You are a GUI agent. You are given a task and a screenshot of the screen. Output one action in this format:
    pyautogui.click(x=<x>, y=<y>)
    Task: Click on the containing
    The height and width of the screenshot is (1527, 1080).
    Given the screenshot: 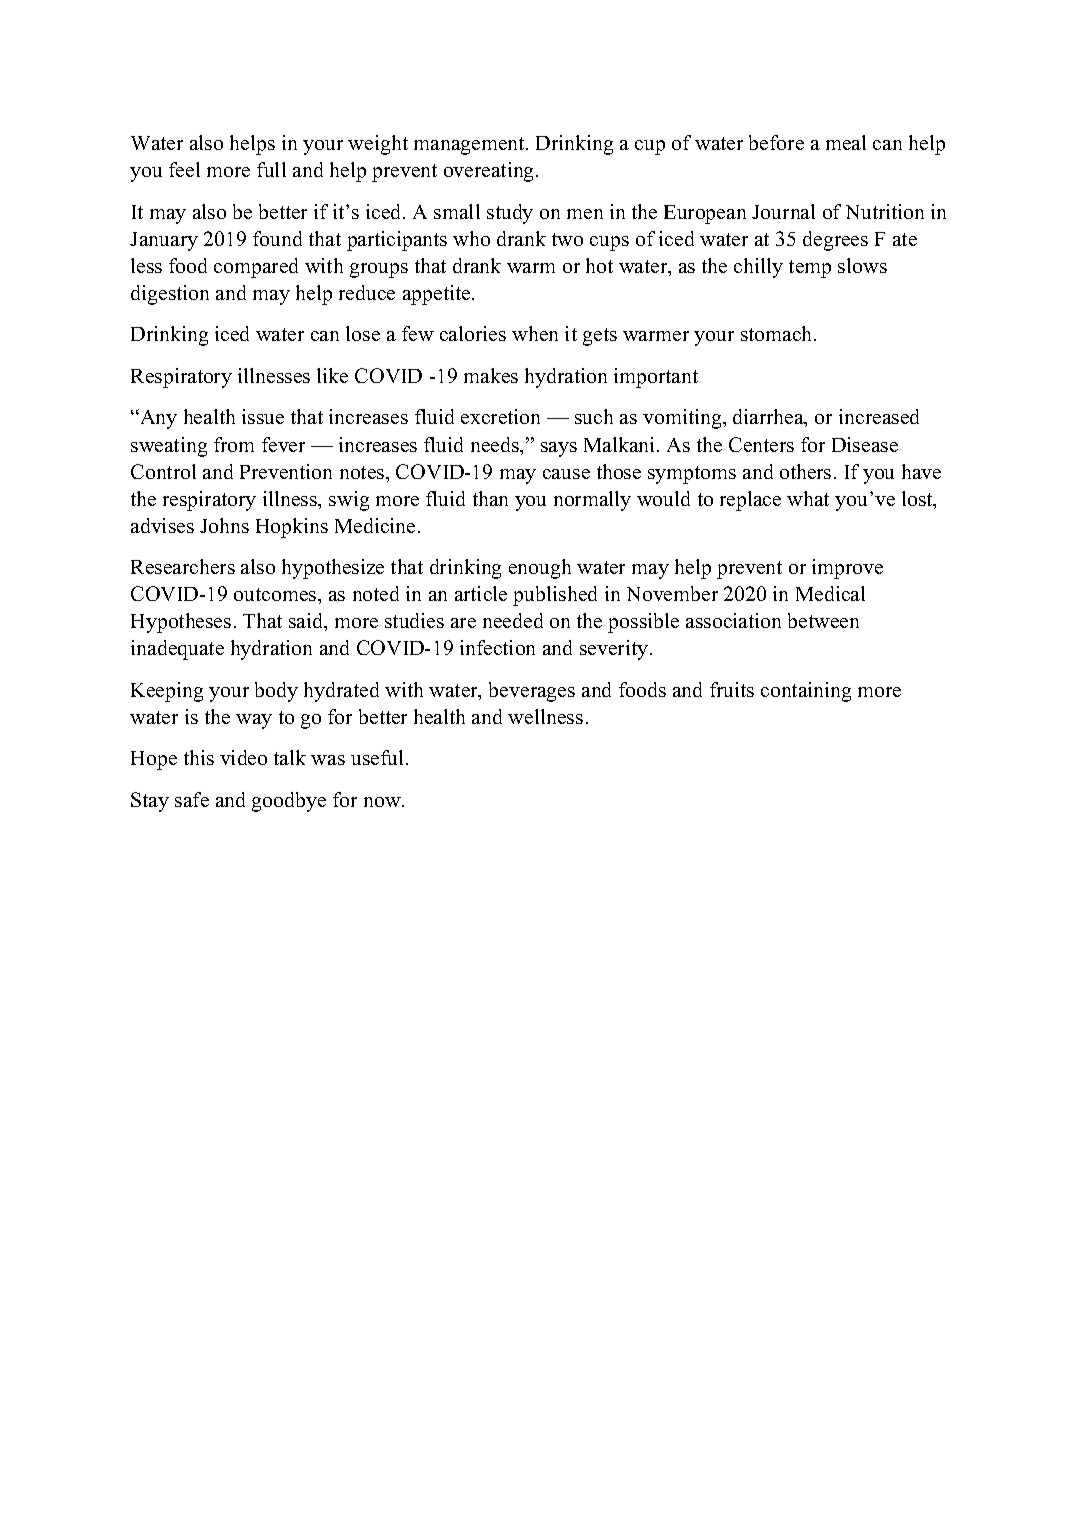 What is the action you would take?
    pyautogui.click(x=806, y=692)
